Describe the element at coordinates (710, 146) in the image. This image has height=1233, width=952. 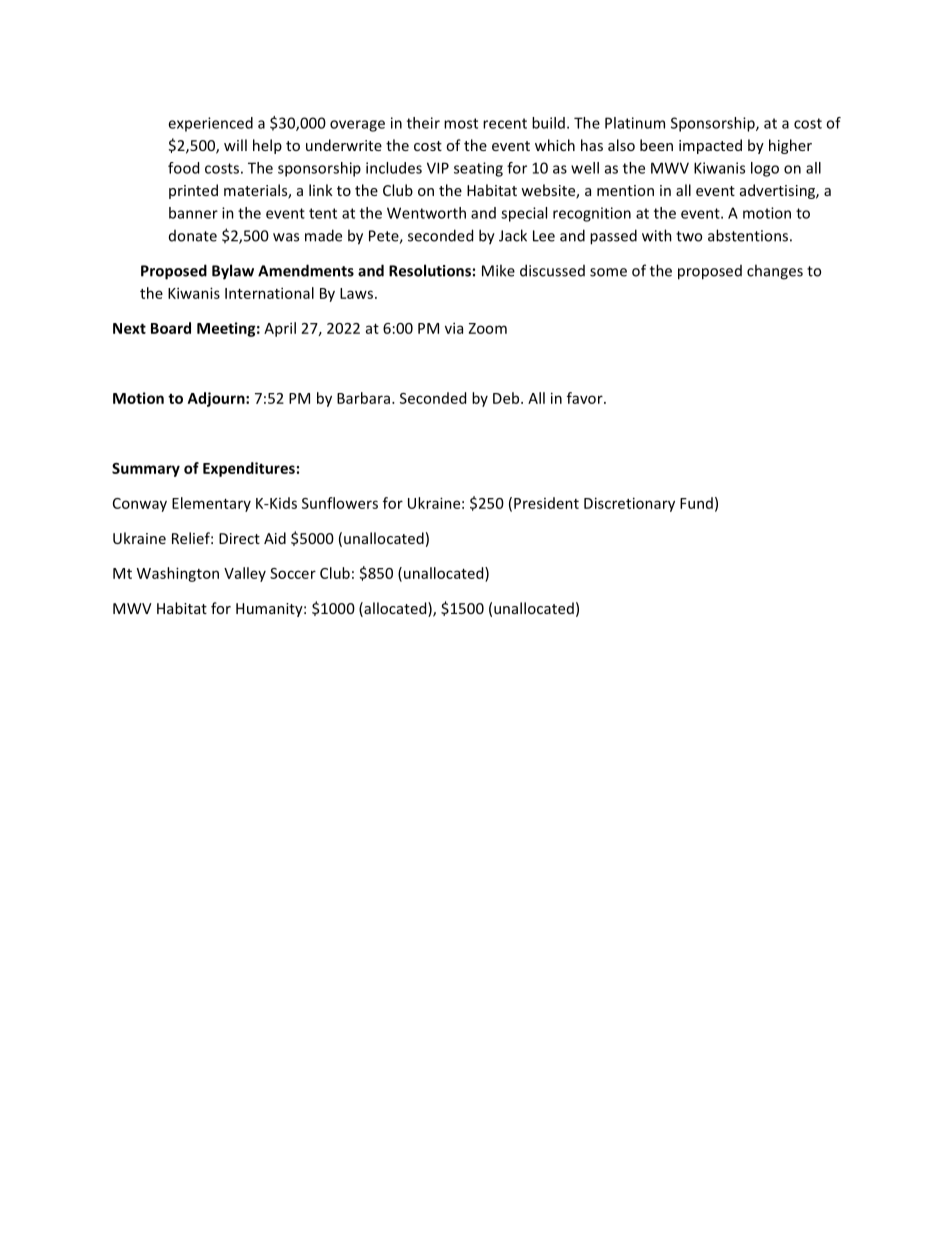
I see `impacted` at that location.
